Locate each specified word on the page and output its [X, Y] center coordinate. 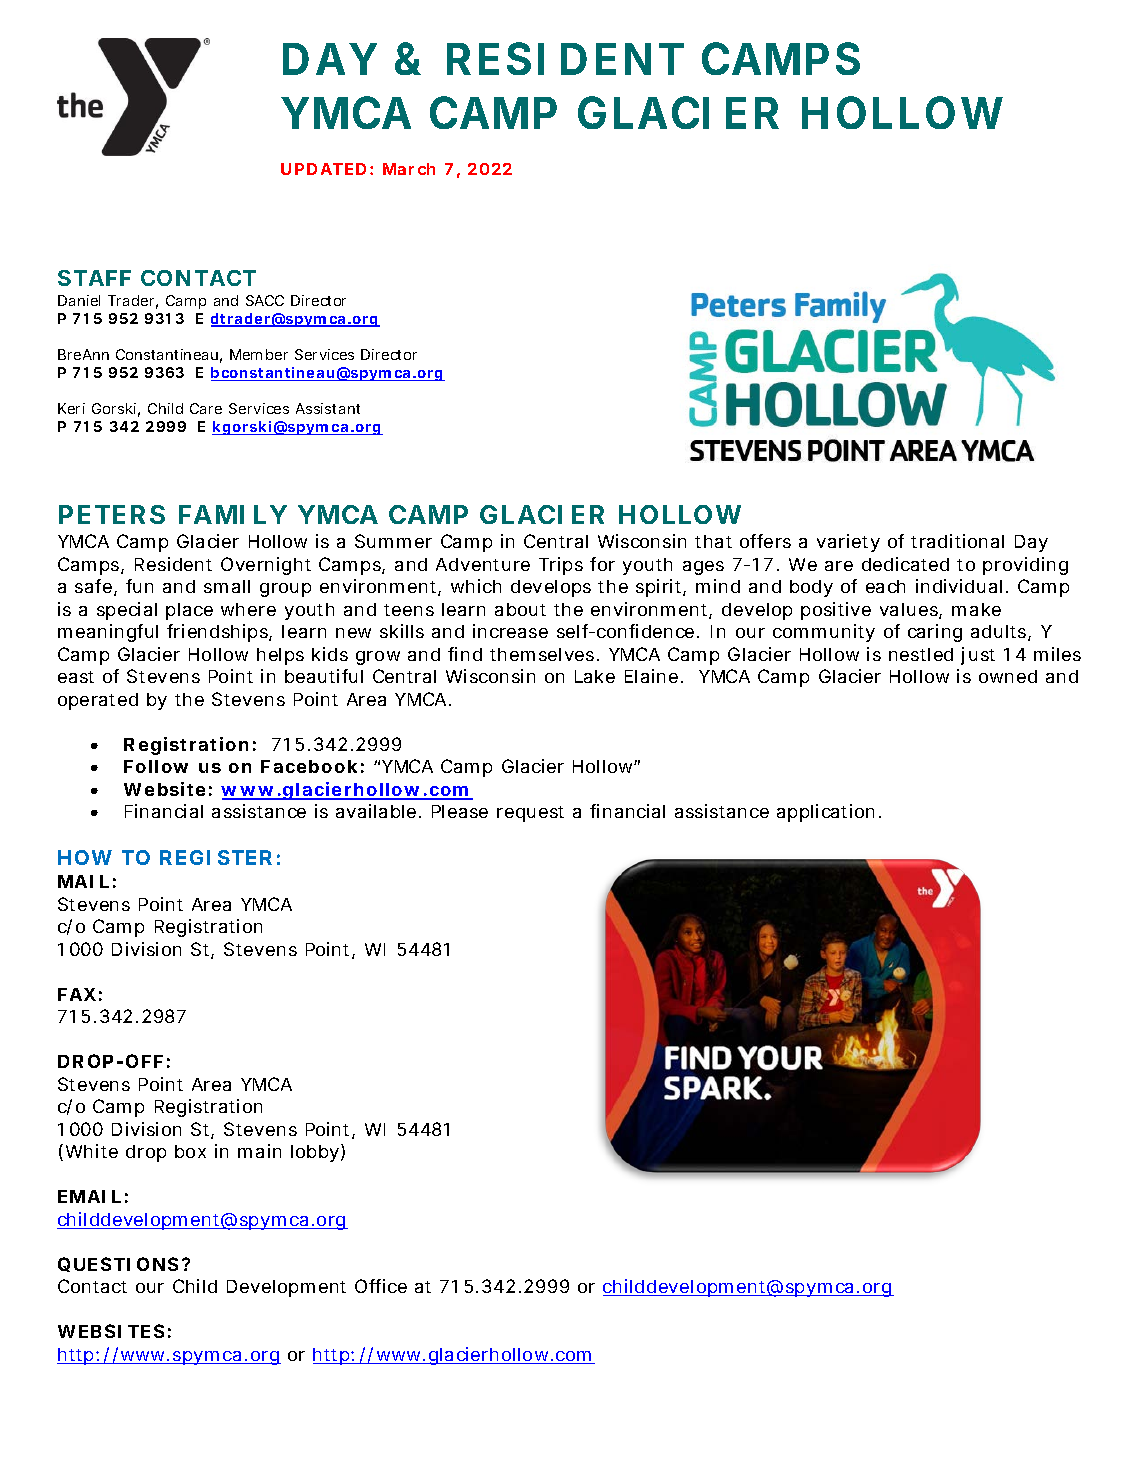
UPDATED [323, 169]
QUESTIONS [118, 1264]
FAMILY [232, 514]
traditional [957, 541]
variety [848, 543]
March [409, 169]
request [530, 814]
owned [1008, 676]
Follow [156, 766]
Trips [561, 566]
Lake [595, 676]
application [825, 813]
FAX [77, 994]
